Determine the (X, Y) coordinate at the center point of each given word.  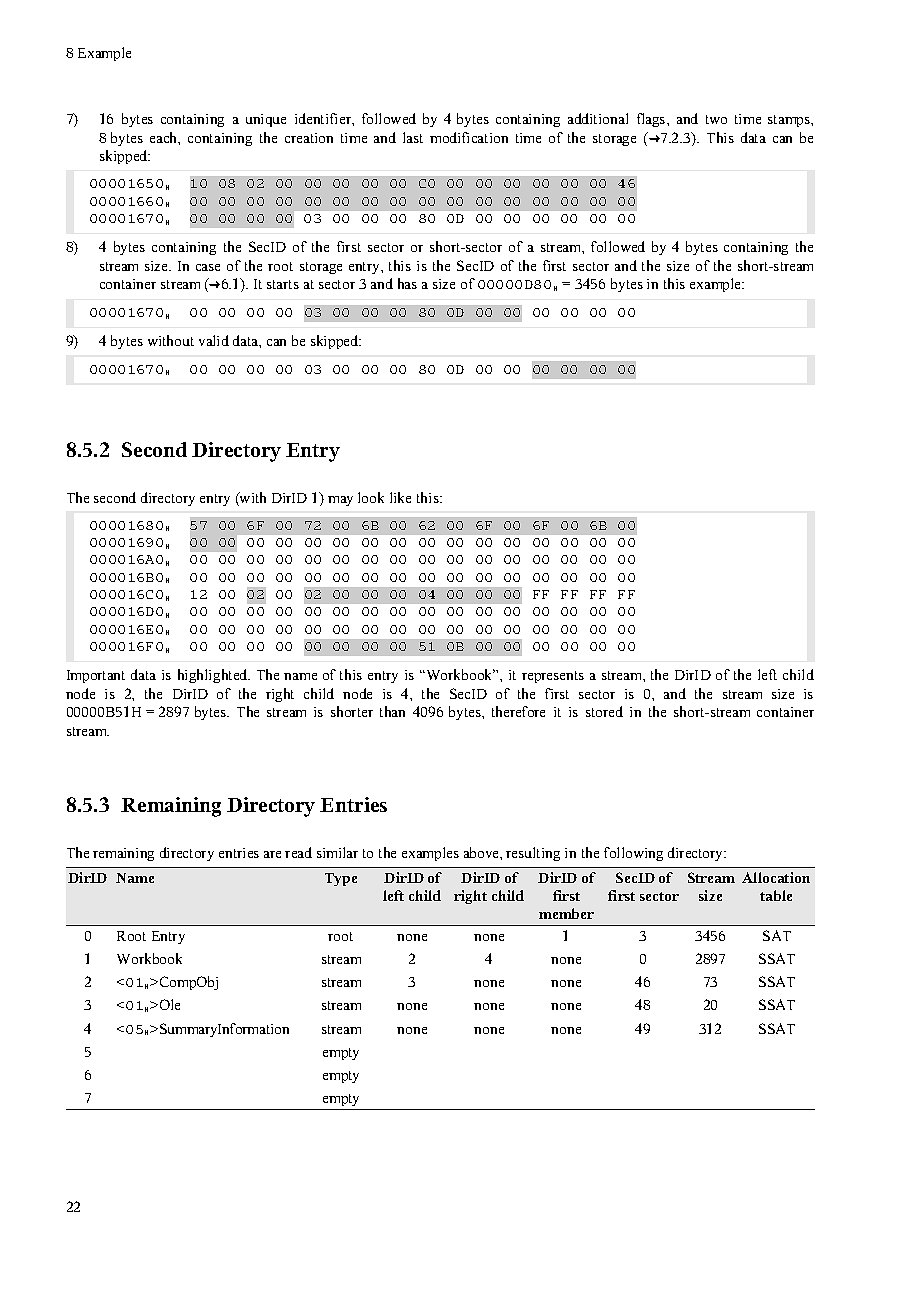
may (340, 501)
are (272, 854)
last (413, 137)
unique (266, 120)
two (716, 119)
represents (553, 677)
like (400, 497)
